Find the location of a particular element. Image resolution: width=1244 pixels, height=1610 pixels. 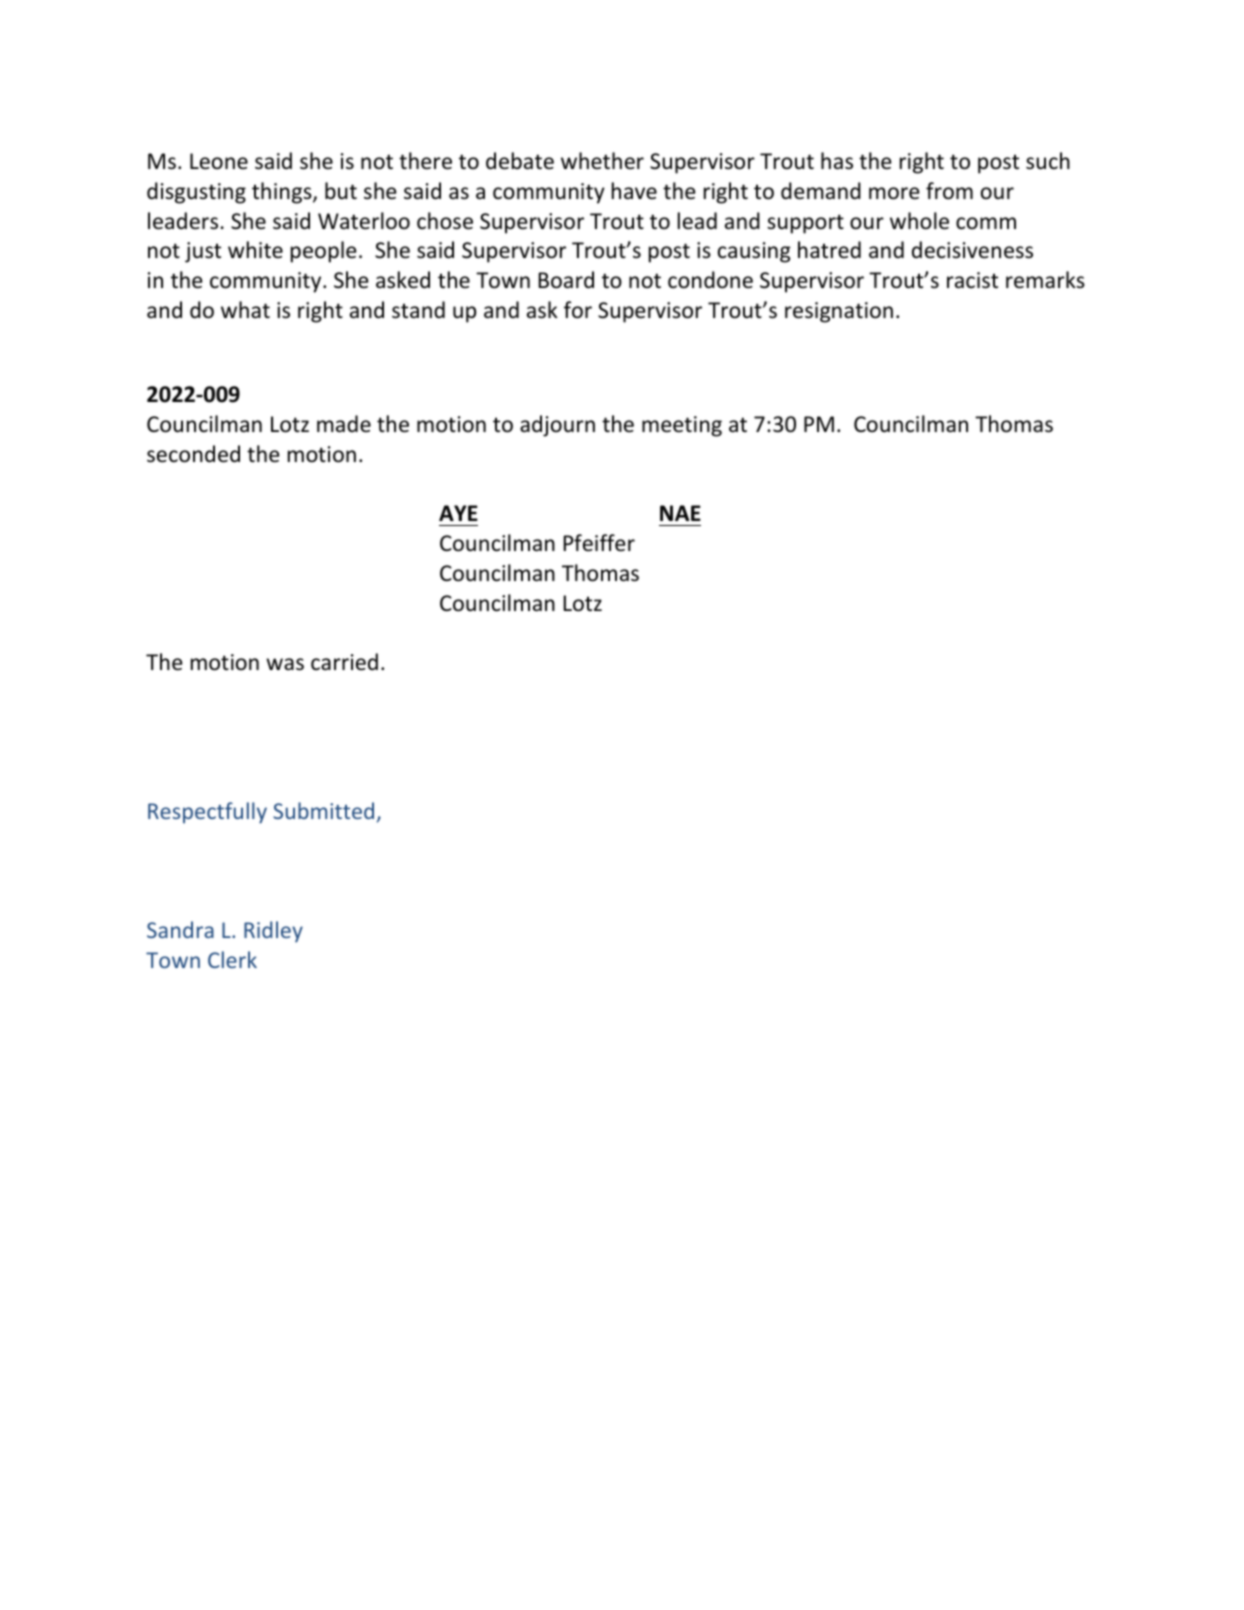

resignation is located at coordinates (839, 312).
